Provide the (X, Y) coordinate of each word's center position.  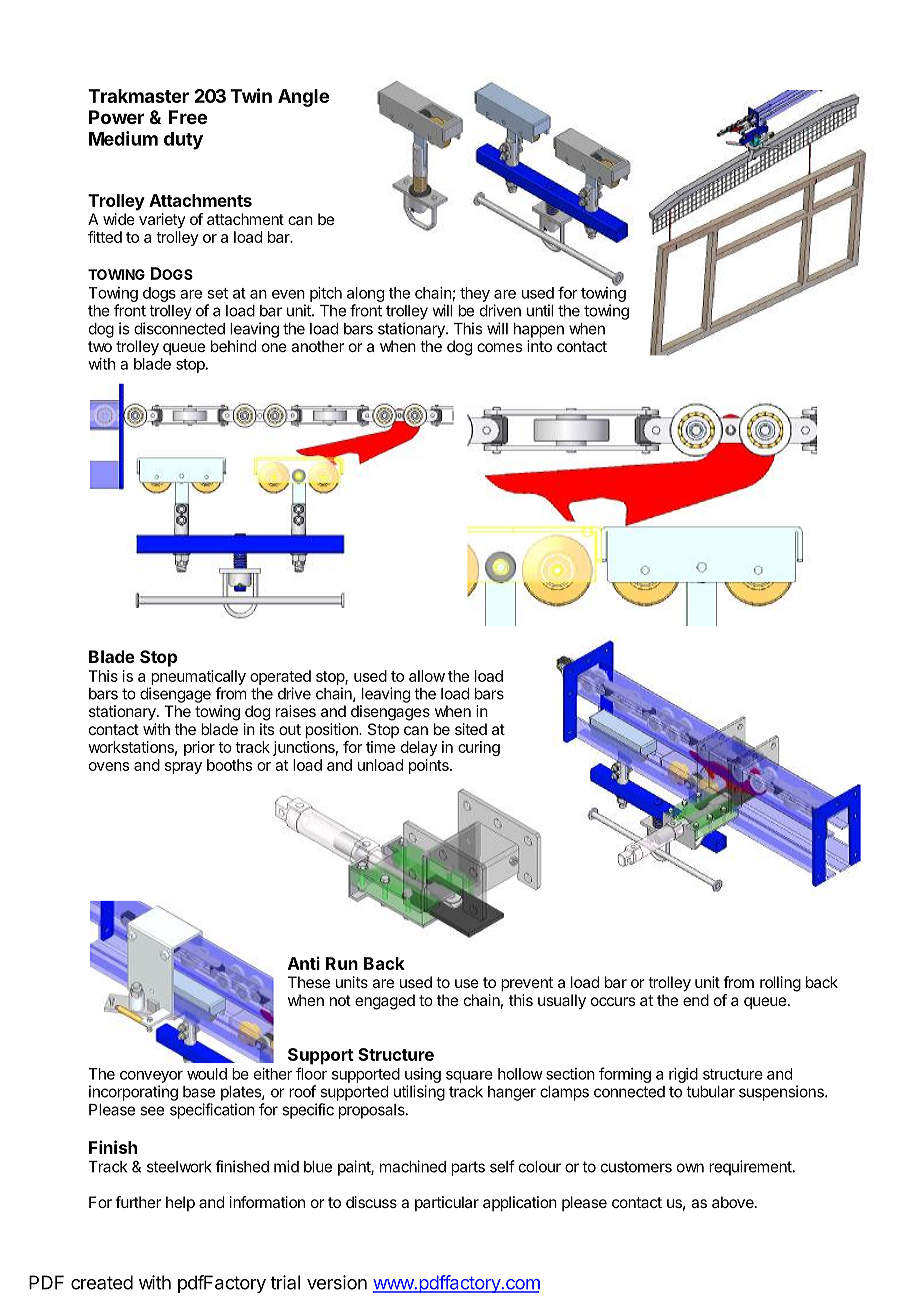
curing (479, 748)
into (539, 346)
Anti (304, 963)
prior (199, 748)
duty (183, 141)
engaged (385, 1002)
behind (233, 346)
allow (427, 676)
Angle (303, 98)
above (734, 1202)
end (696, 1000)
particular (447, 1203)
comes (499, 347)
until (540, 310)
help (180, 1203)
